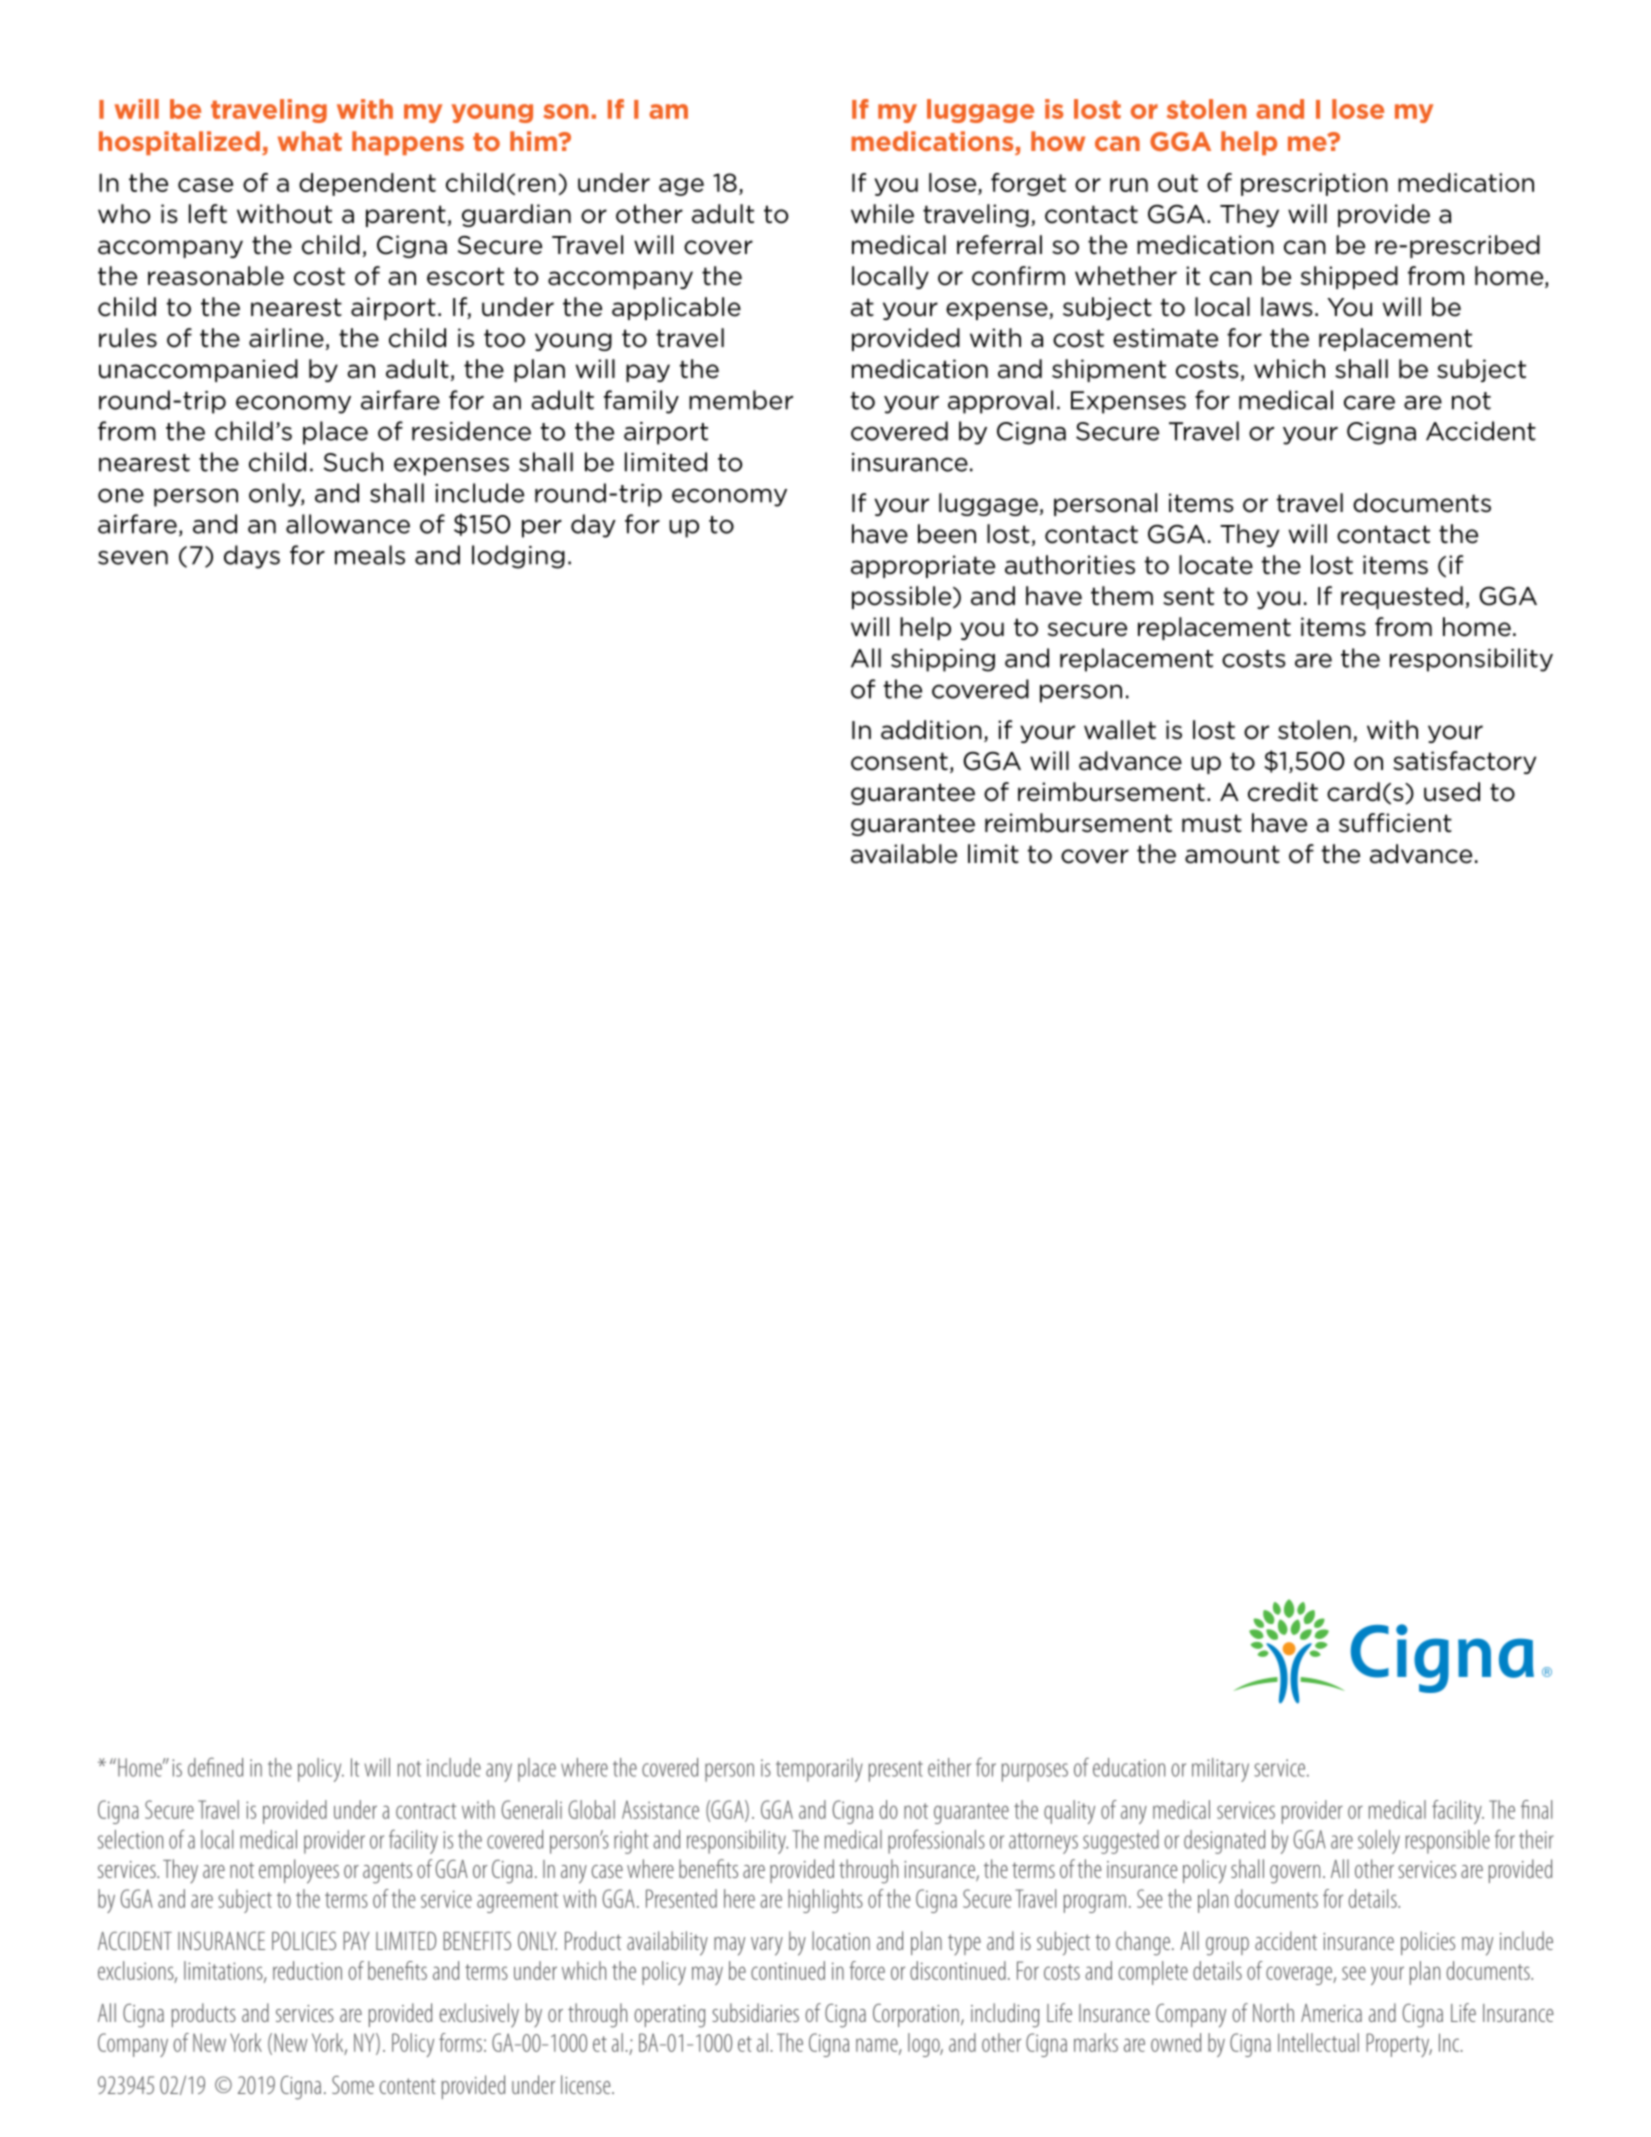 This document has width=1651, height=2137. I want to click on temporarily, so click(819, 1770).
